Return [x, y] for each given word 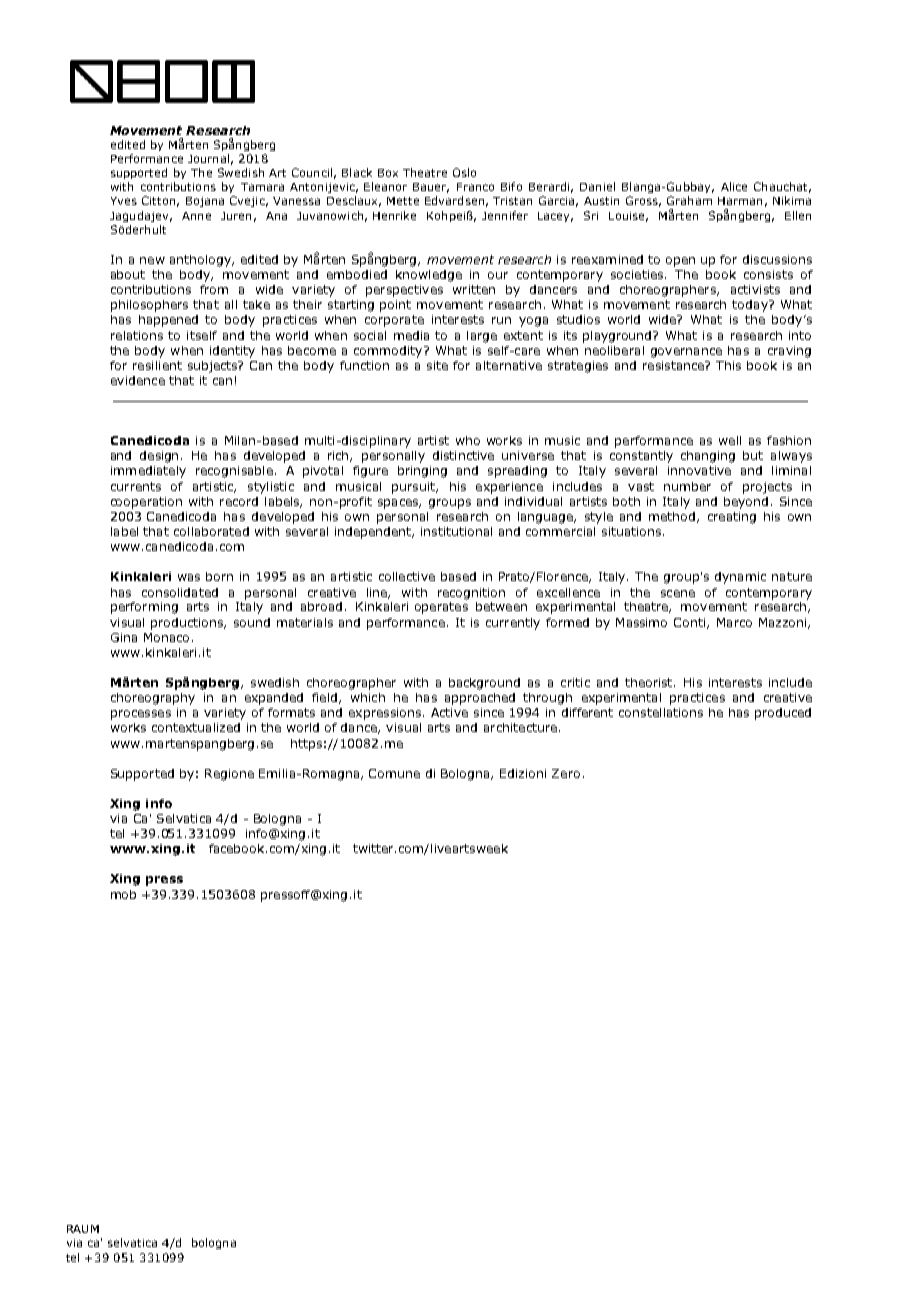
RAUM [83, 1229]
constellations [661, 712]
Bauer [431, 188]
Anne [196, 216]
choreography [153, 699]
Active [449, 712]
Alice [734, 186]
